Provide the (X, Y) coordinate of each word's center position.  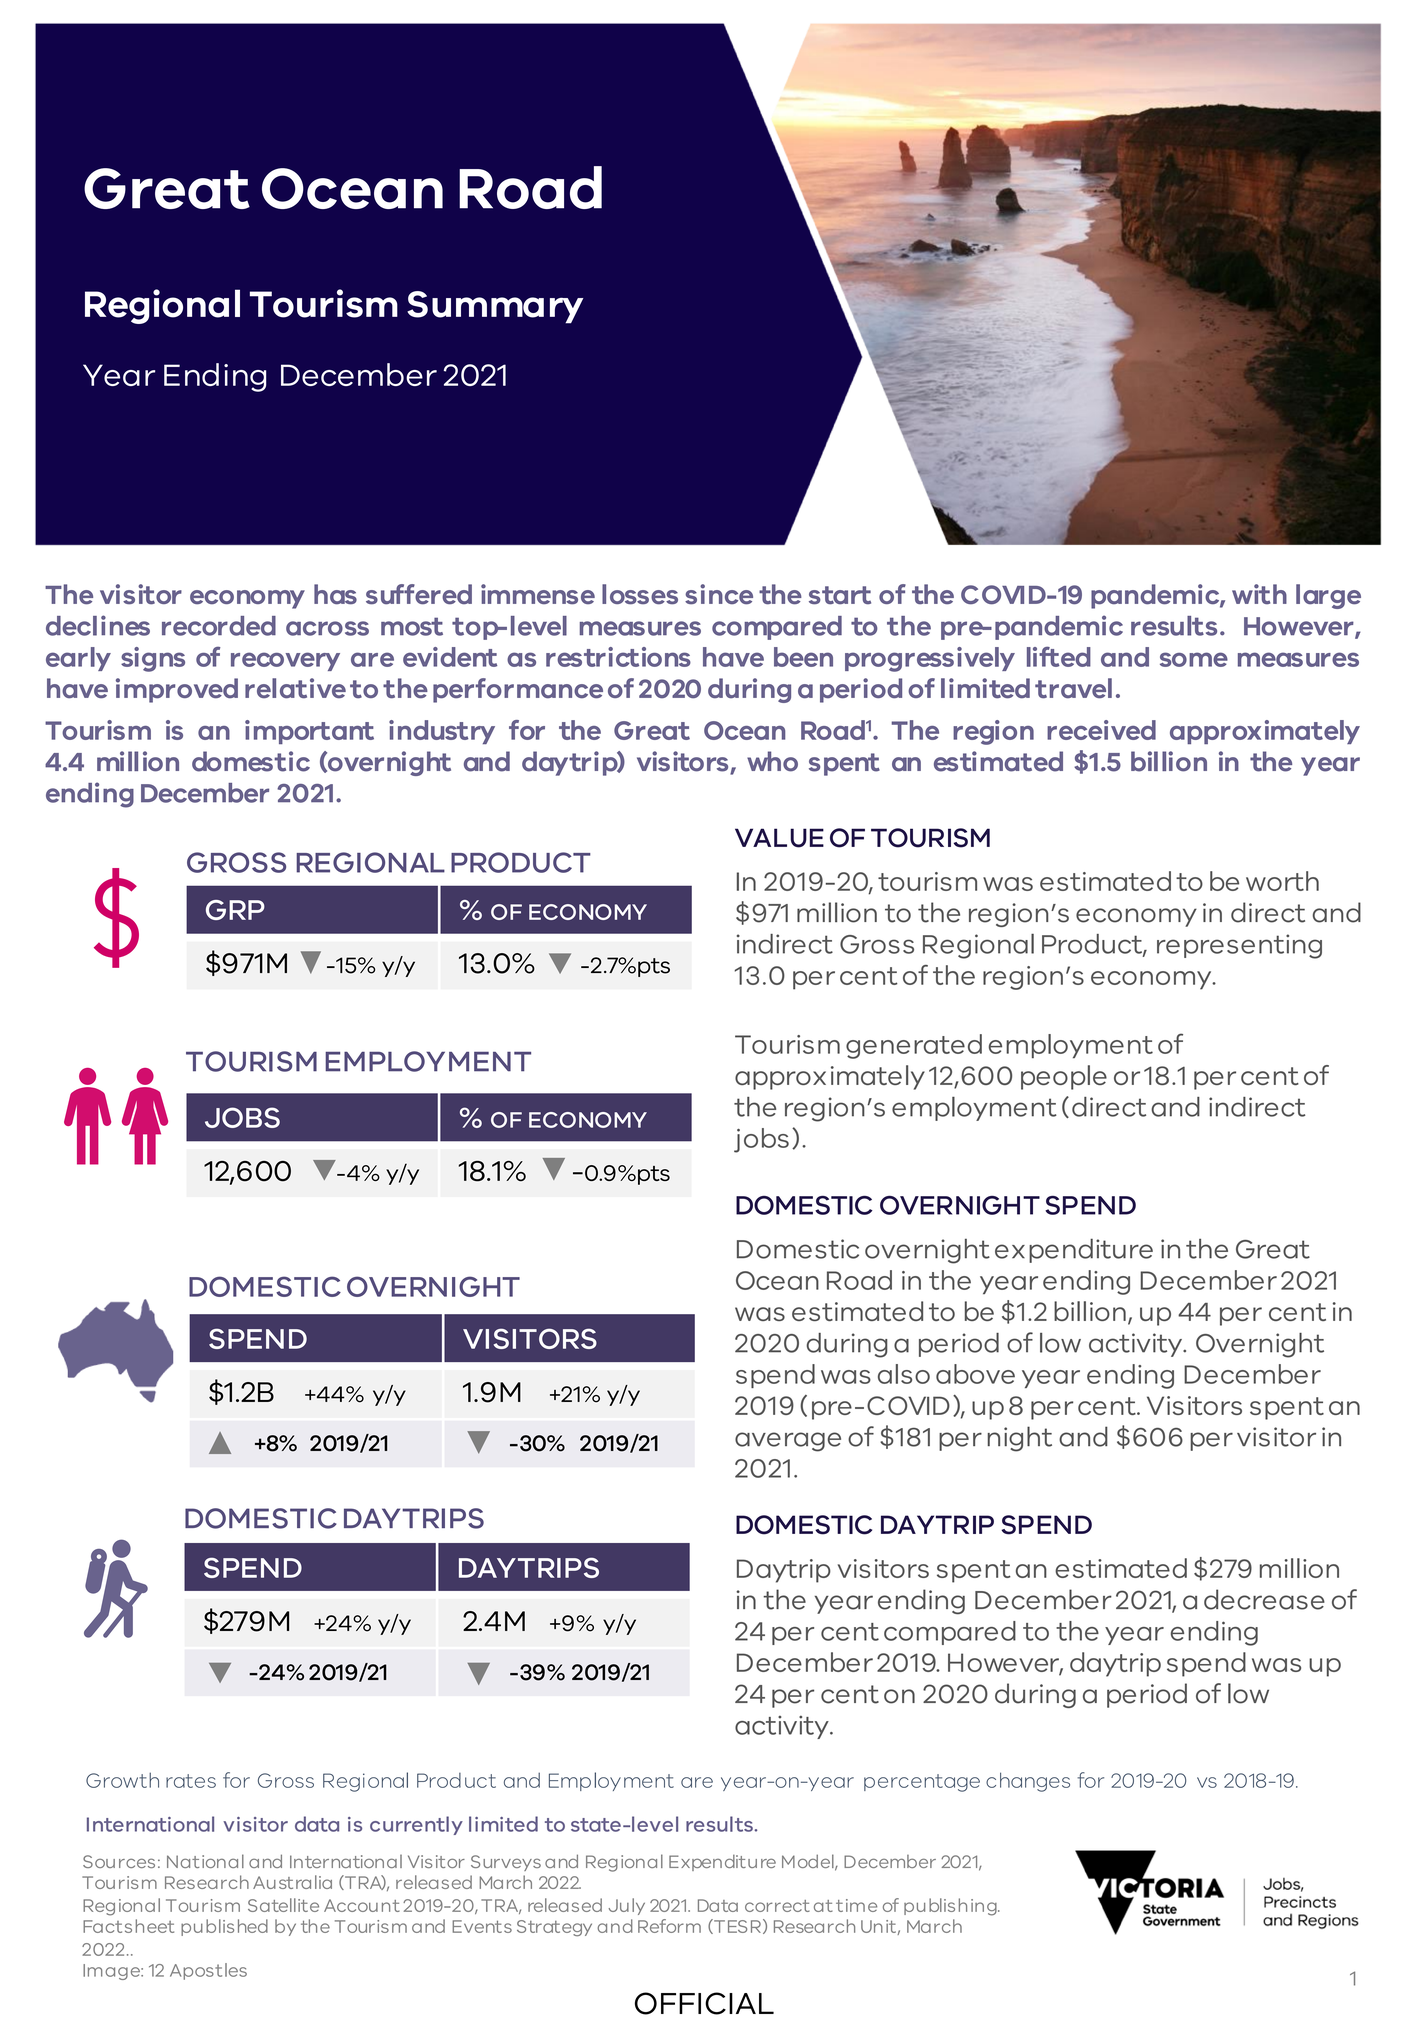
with (1259, 594)
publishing (951, 1907)
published (224, 1927)
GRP (235, 910)
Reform (669, 1926)
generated (914, 1046)
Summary (495, 307)
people (1064, 1077)
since (719, 594)
